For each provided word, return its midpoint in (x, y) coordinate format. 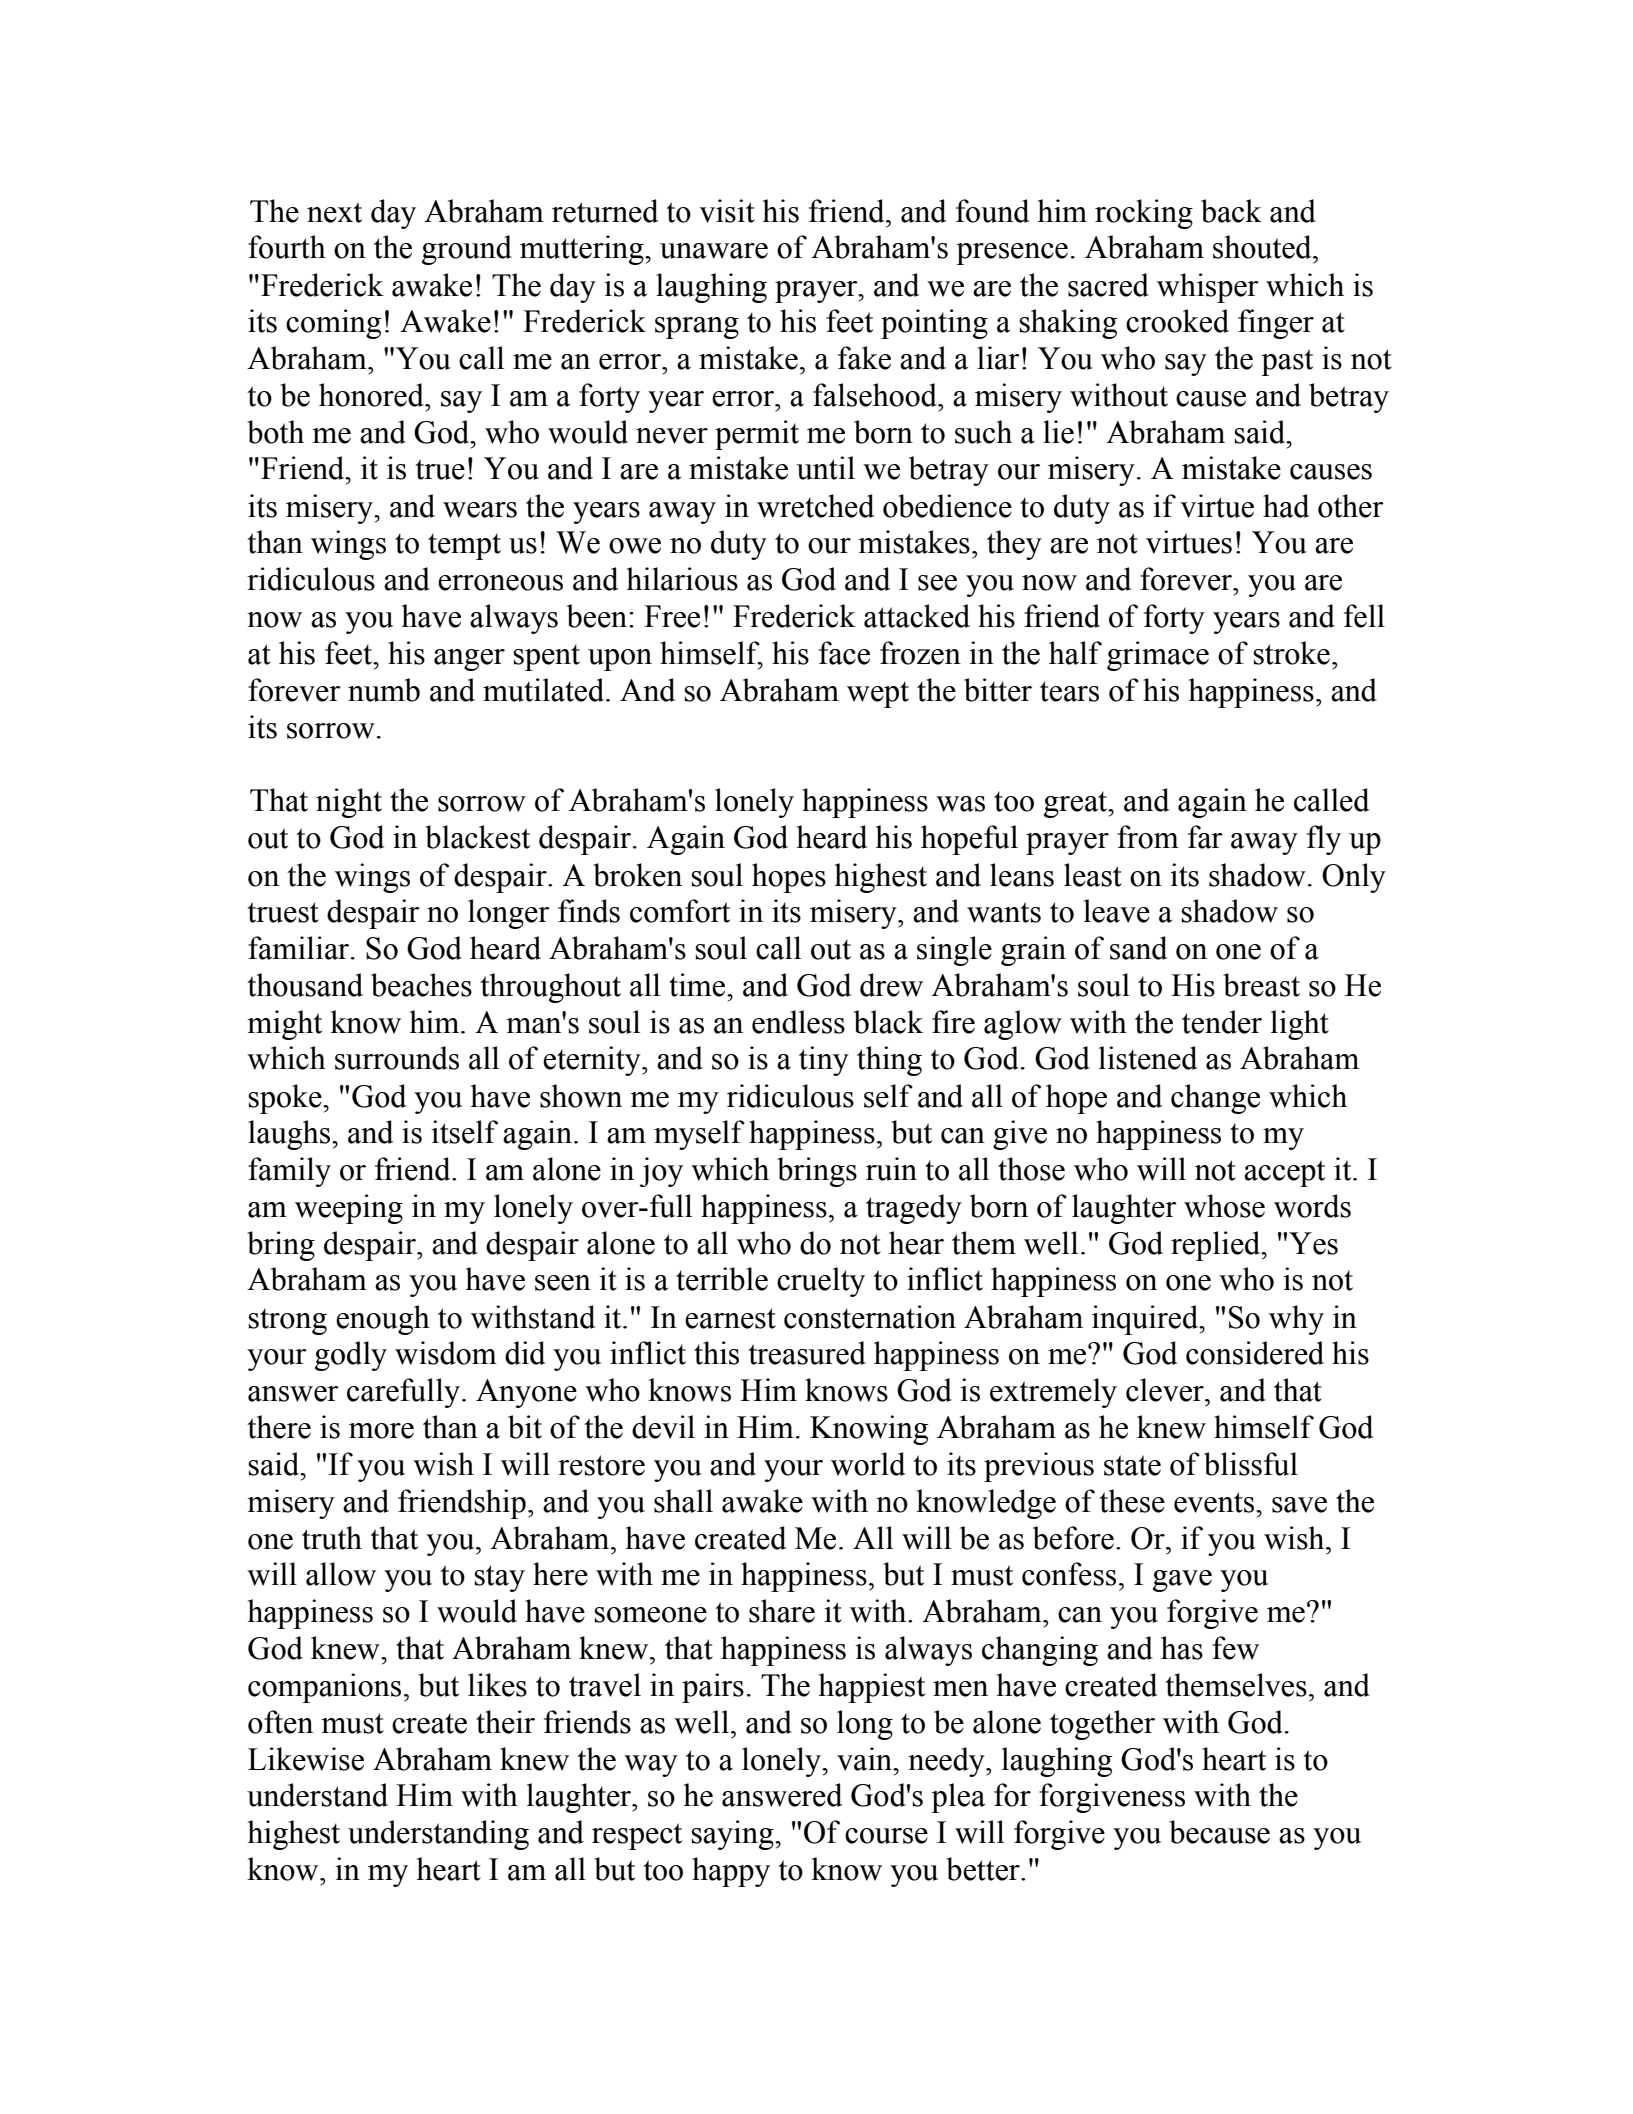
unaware (714, 251)
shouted (1263, 247)
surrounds (397, 1058)
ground (467, 250)
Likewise (306, 1759)
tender (1222, 1022)
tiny (824, 1061)
